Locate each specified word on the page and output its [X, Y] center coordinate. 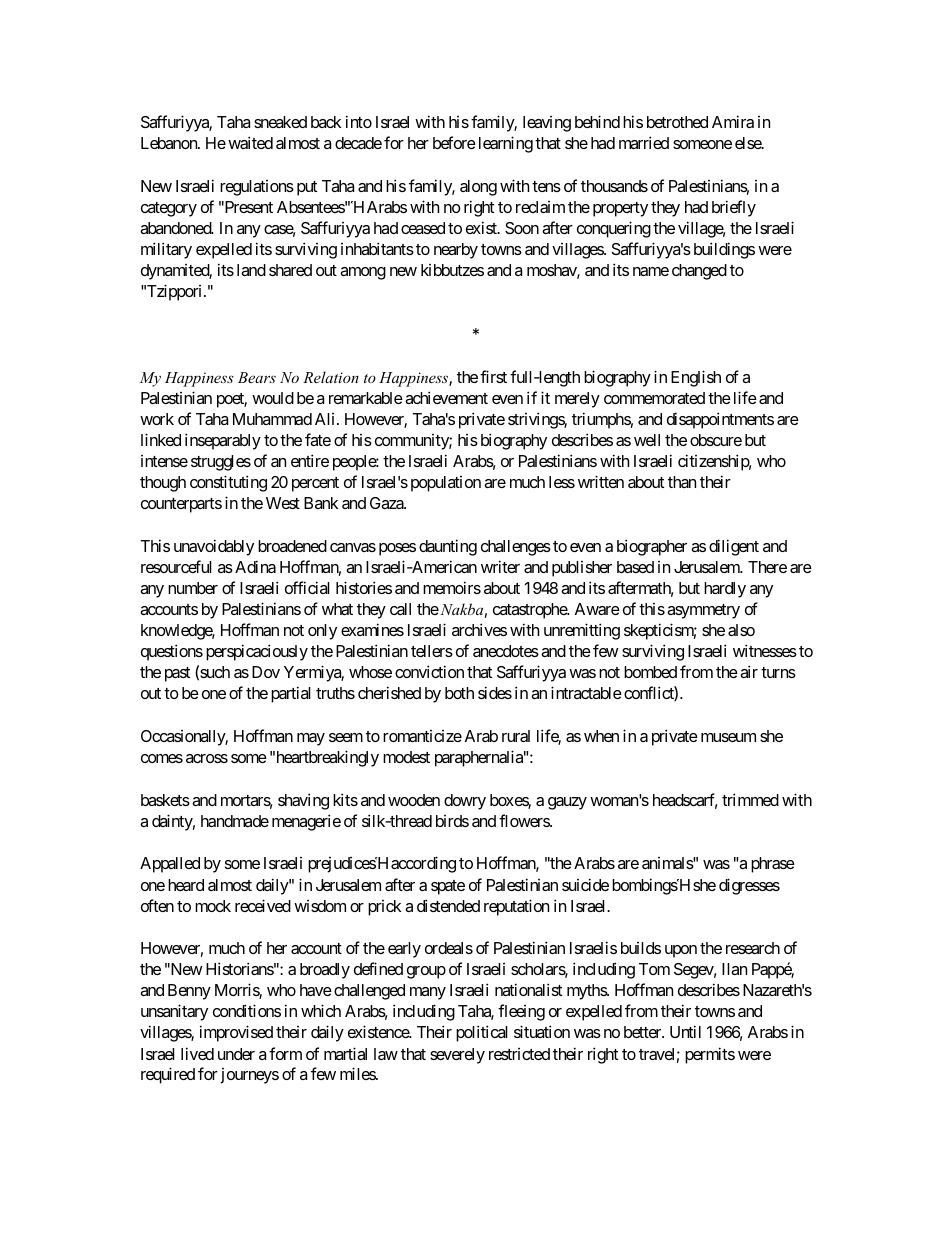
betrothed [677, 122]
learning [506, 144]
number [193, 588]
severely [457, 1056]
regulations [257, 188]
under [236, 1054]
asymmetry [703, 611]
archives [479, 629]
